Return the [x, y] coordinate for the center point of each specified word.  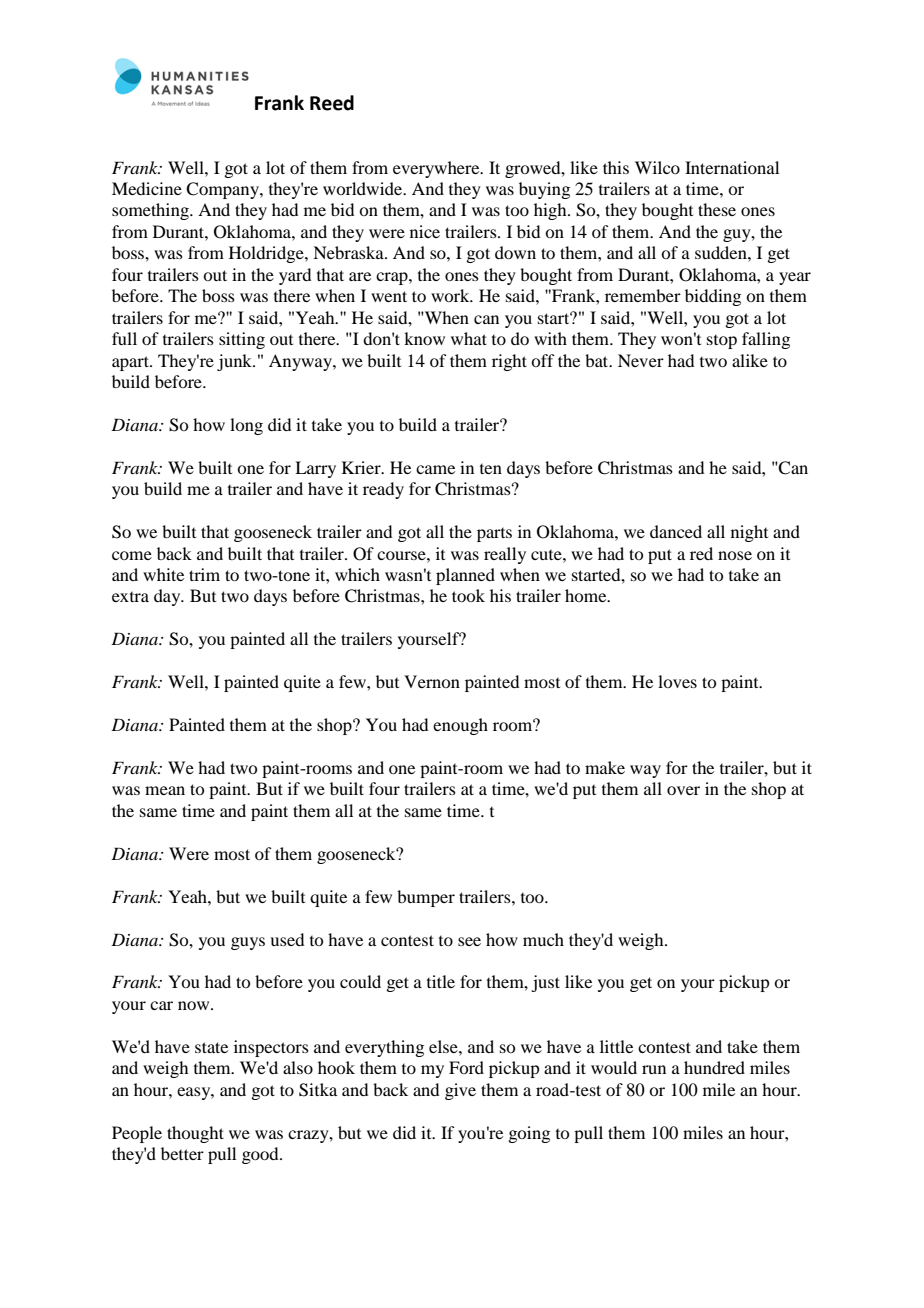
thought [195, 1134]
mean [165, 790]
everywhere [437, 169]
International [732, 167]
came [435, 469]
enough [460, 726]
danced [676, 531]
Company [223, 190]
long [246, 426]
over [683, 790]
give [460, 1091]
